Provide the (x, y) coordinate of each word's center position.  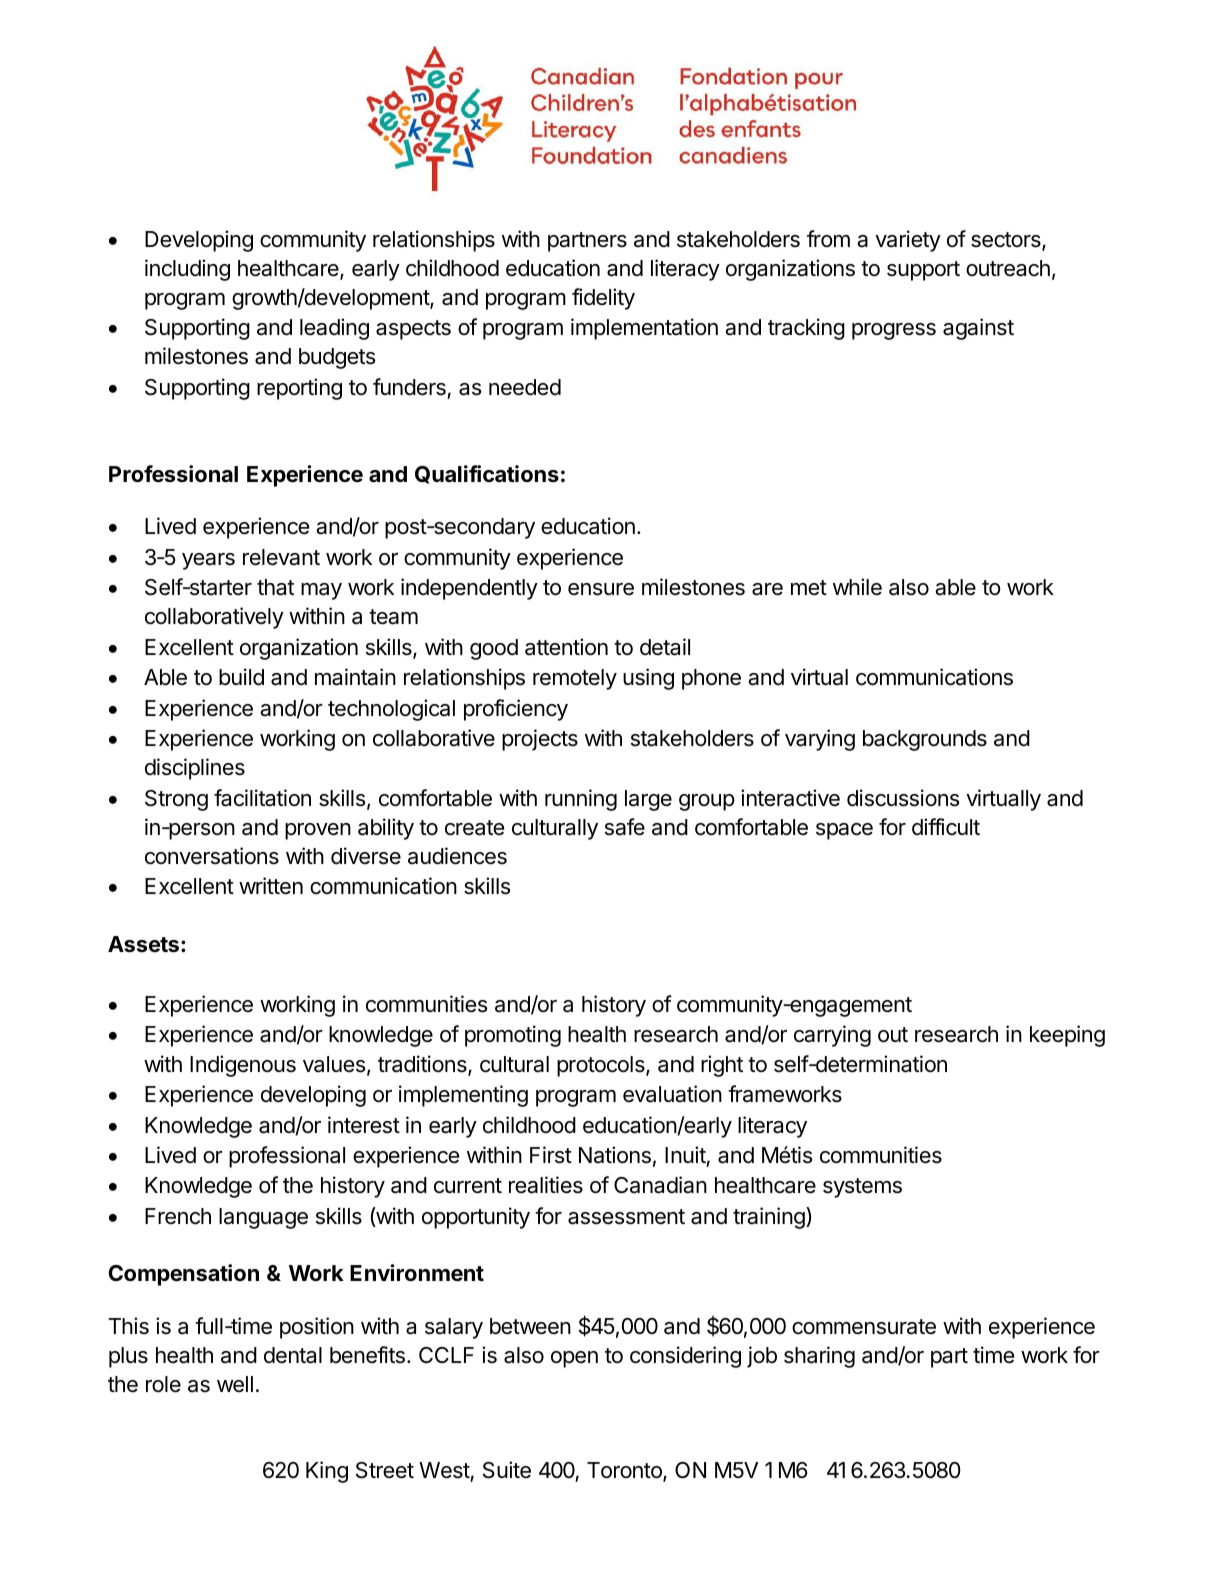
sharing (819, 1357)
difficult (946, 827)
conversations (212, 856)
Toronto (625, 1472)
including (187, 270)
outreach (1008, 268)
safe (625, 827)
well (235, 1384)
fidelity (603, 299)
